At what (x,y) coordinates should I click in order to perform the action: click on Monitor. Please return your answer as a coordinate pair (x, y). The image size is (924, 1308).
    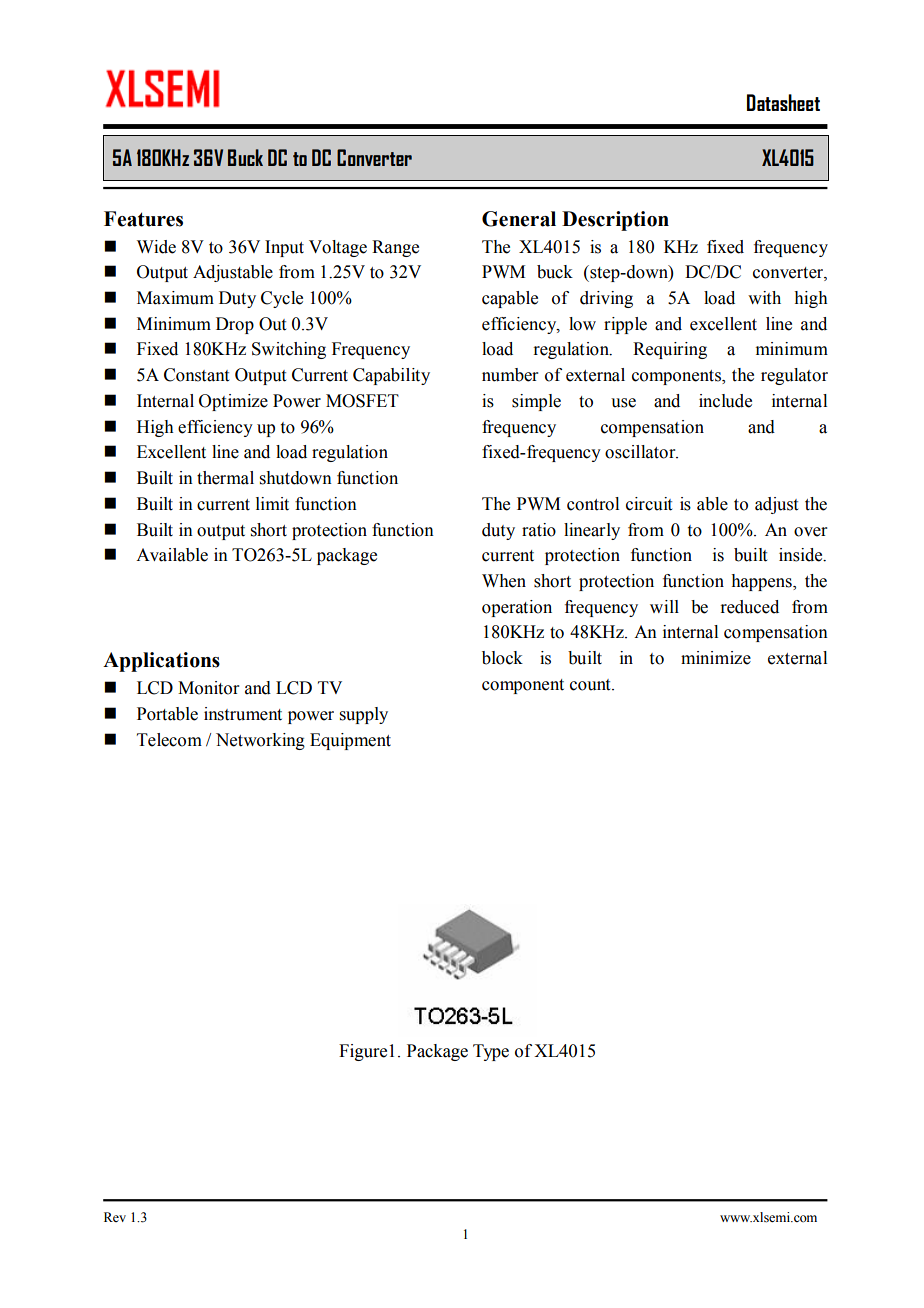
    Looking at the image, I should click on (209, 688).
